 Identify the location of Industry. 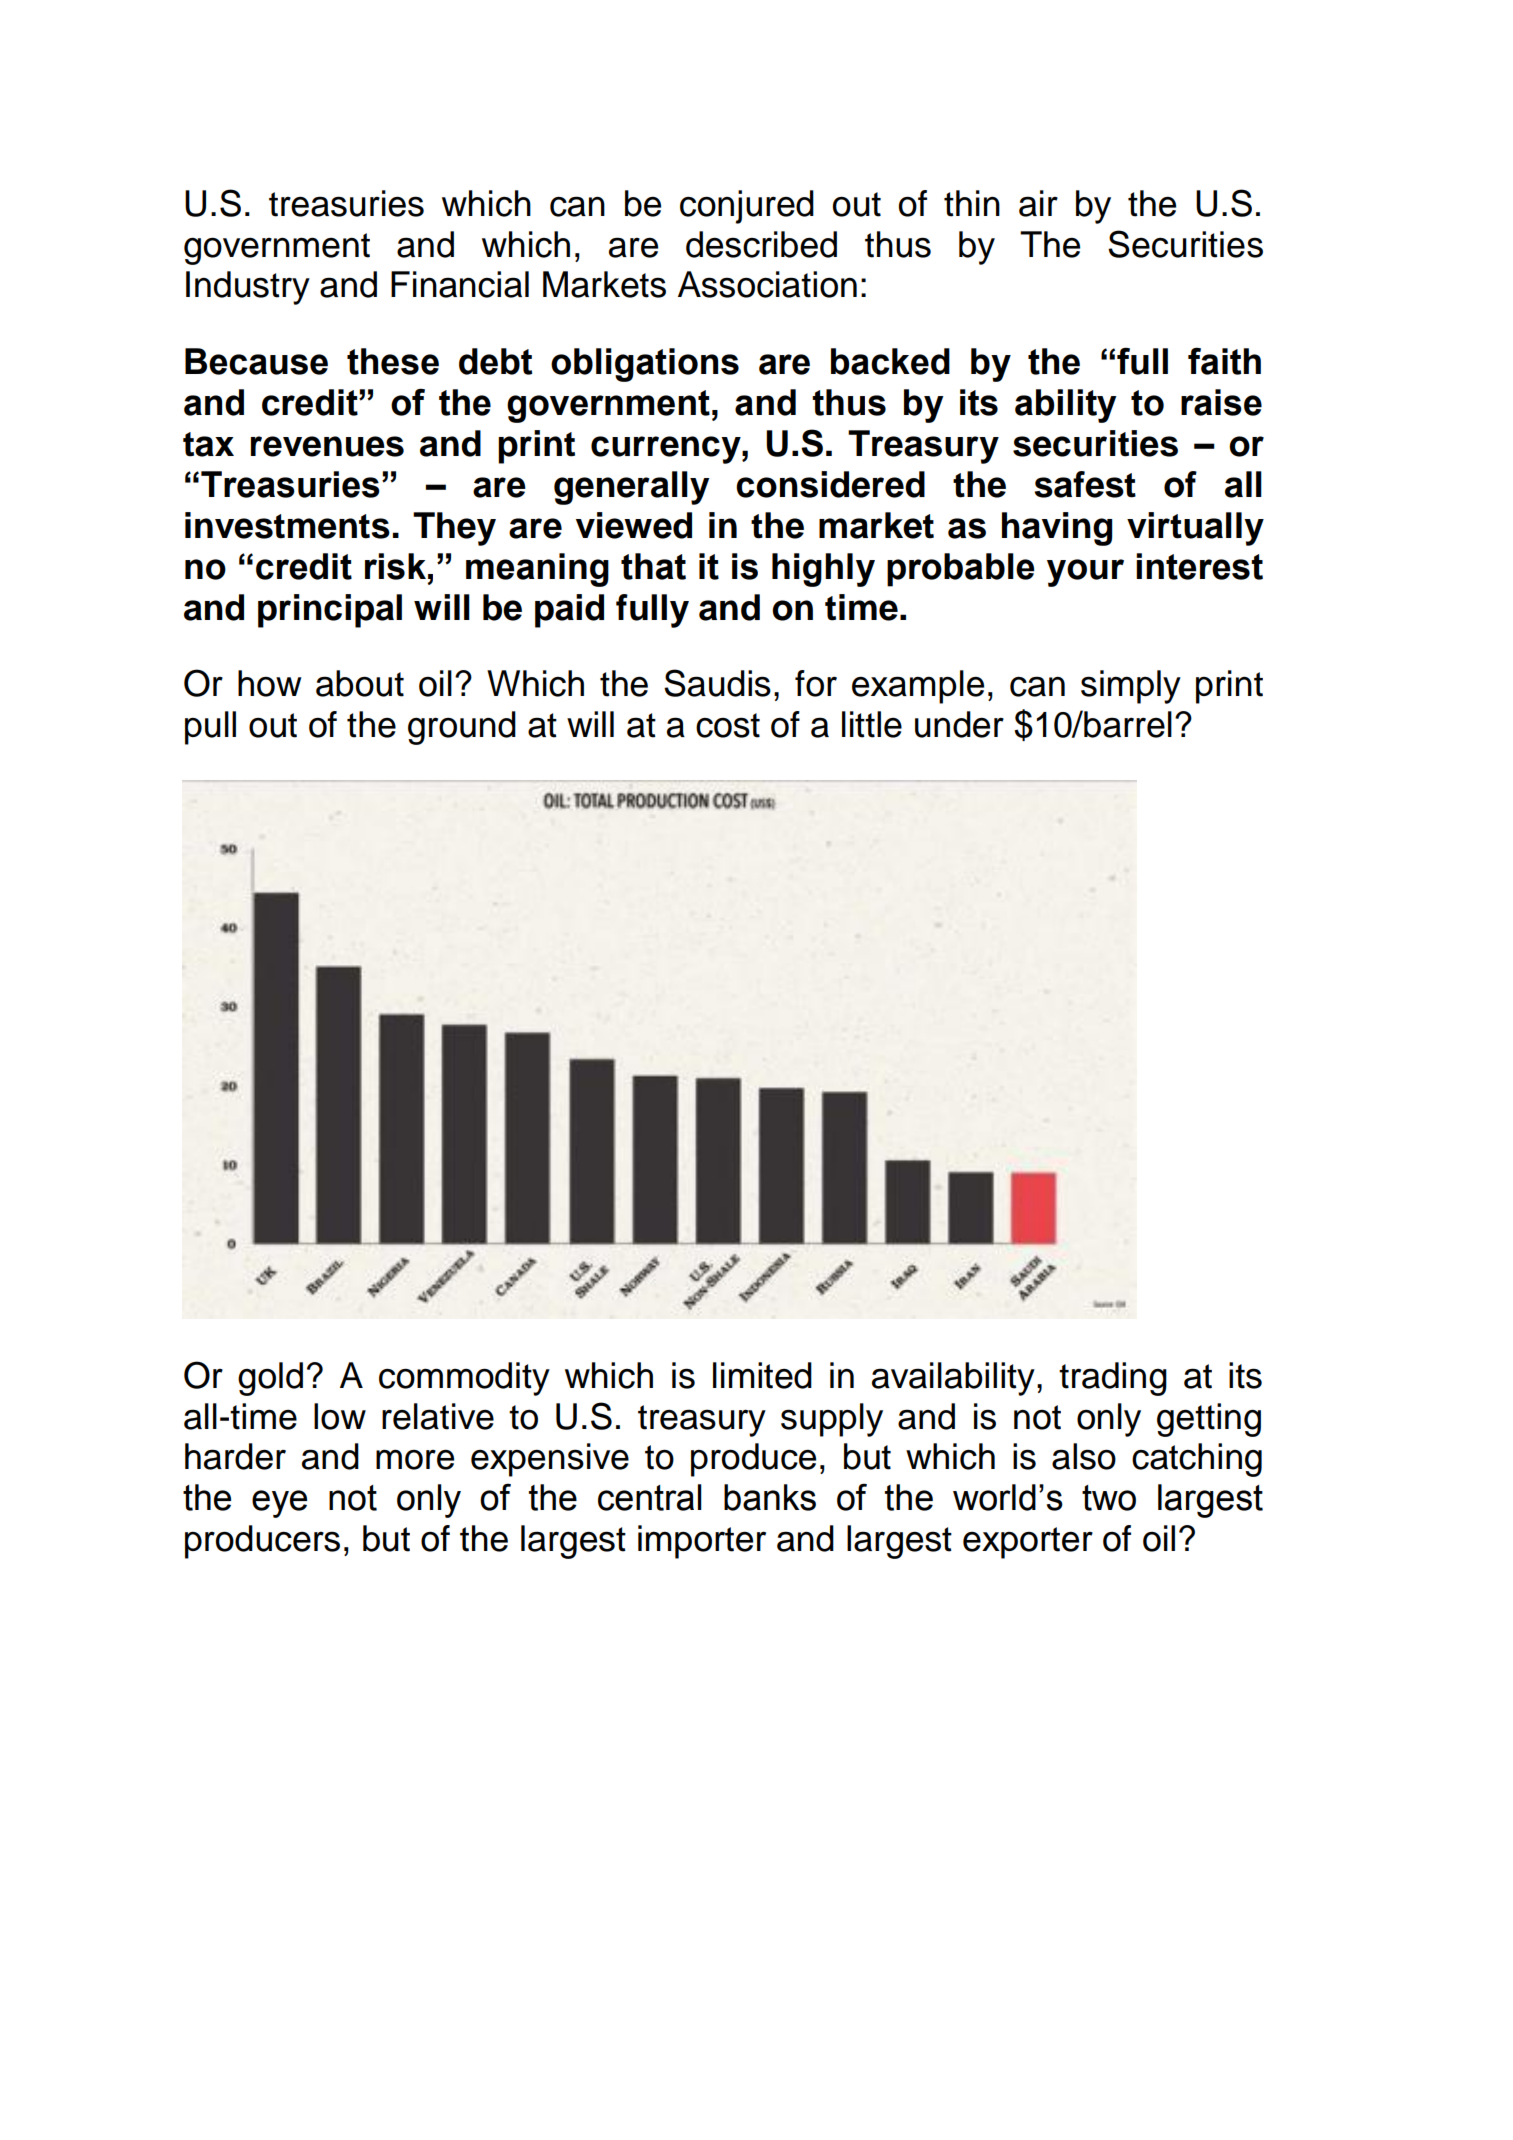
(248, 288).
